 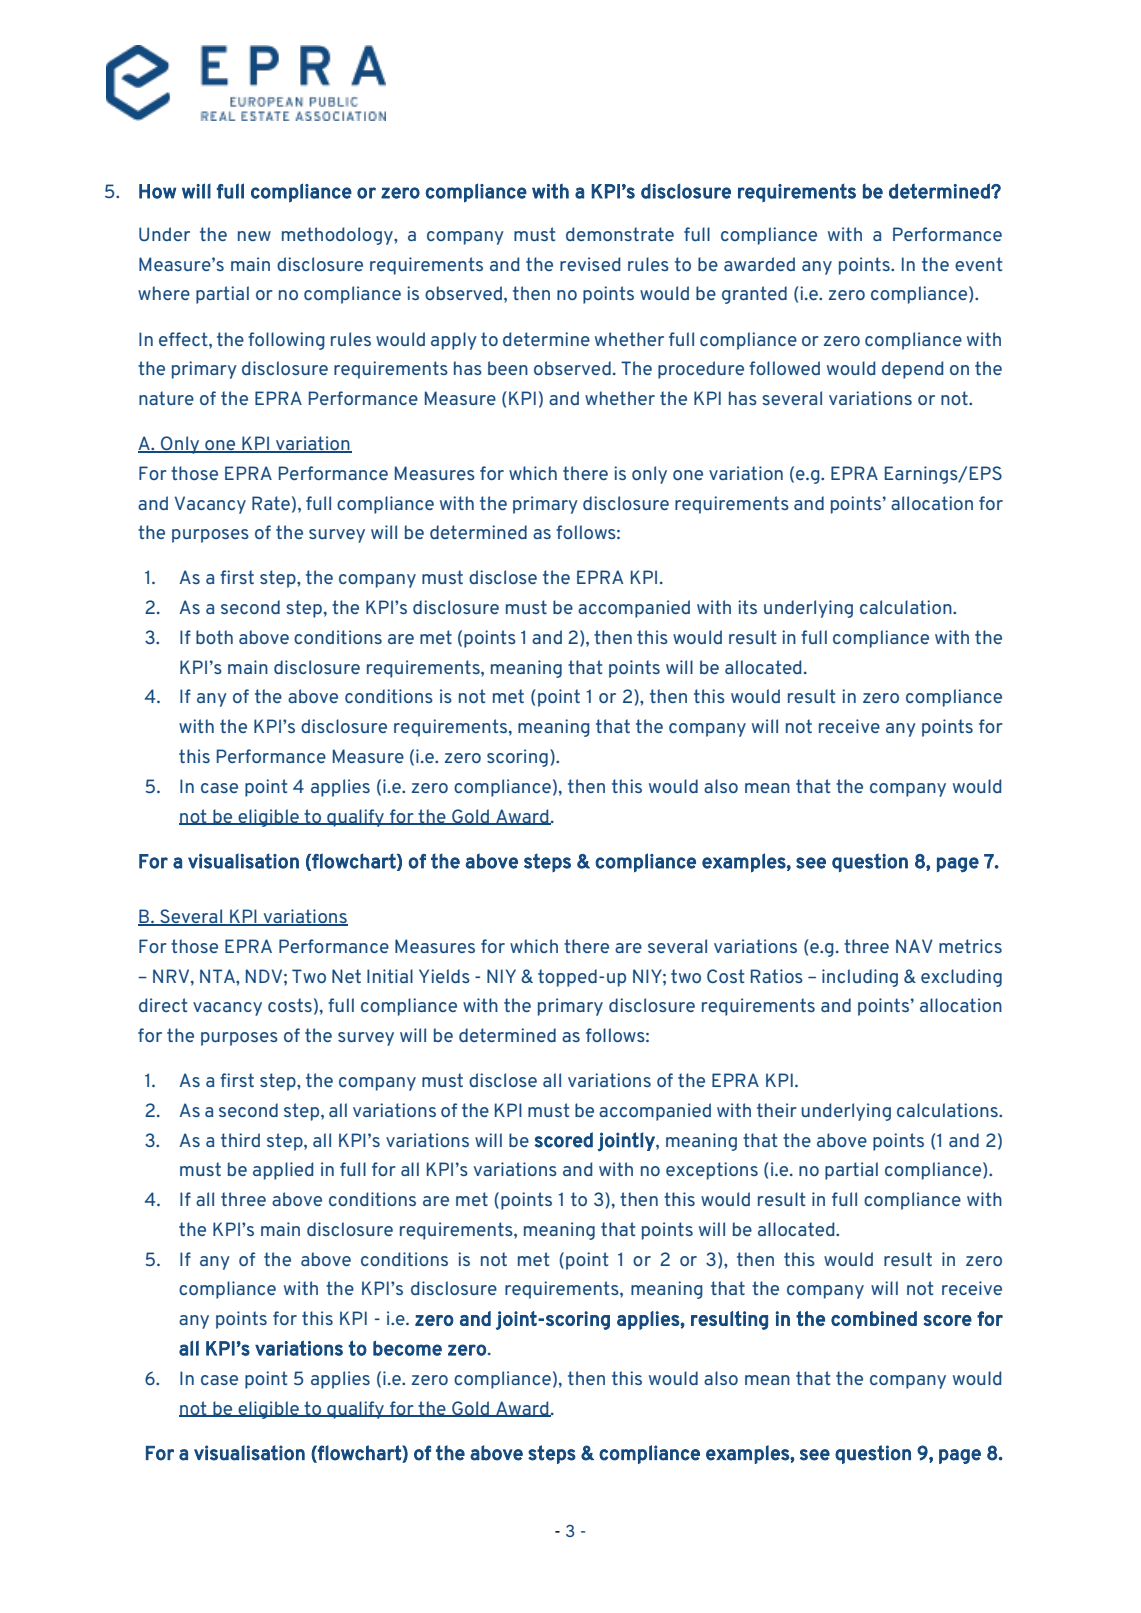 I want to click on revised, so click(x=590, y=264).
